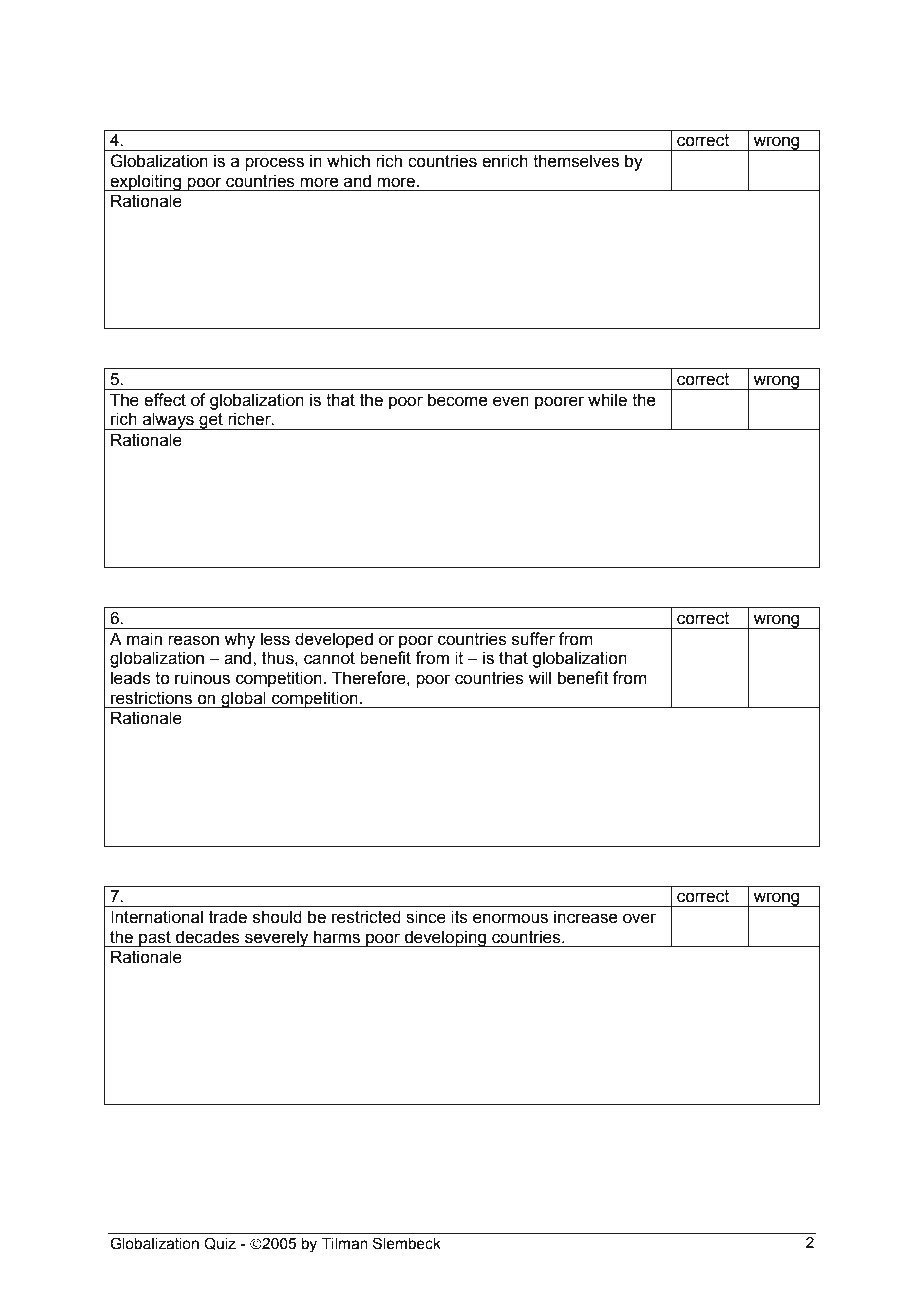 The image size is (924, 1308). What do you see at coordinates (146, 182) in the screenshot?
I see `exploiting` at bounding box center [146, 182].
